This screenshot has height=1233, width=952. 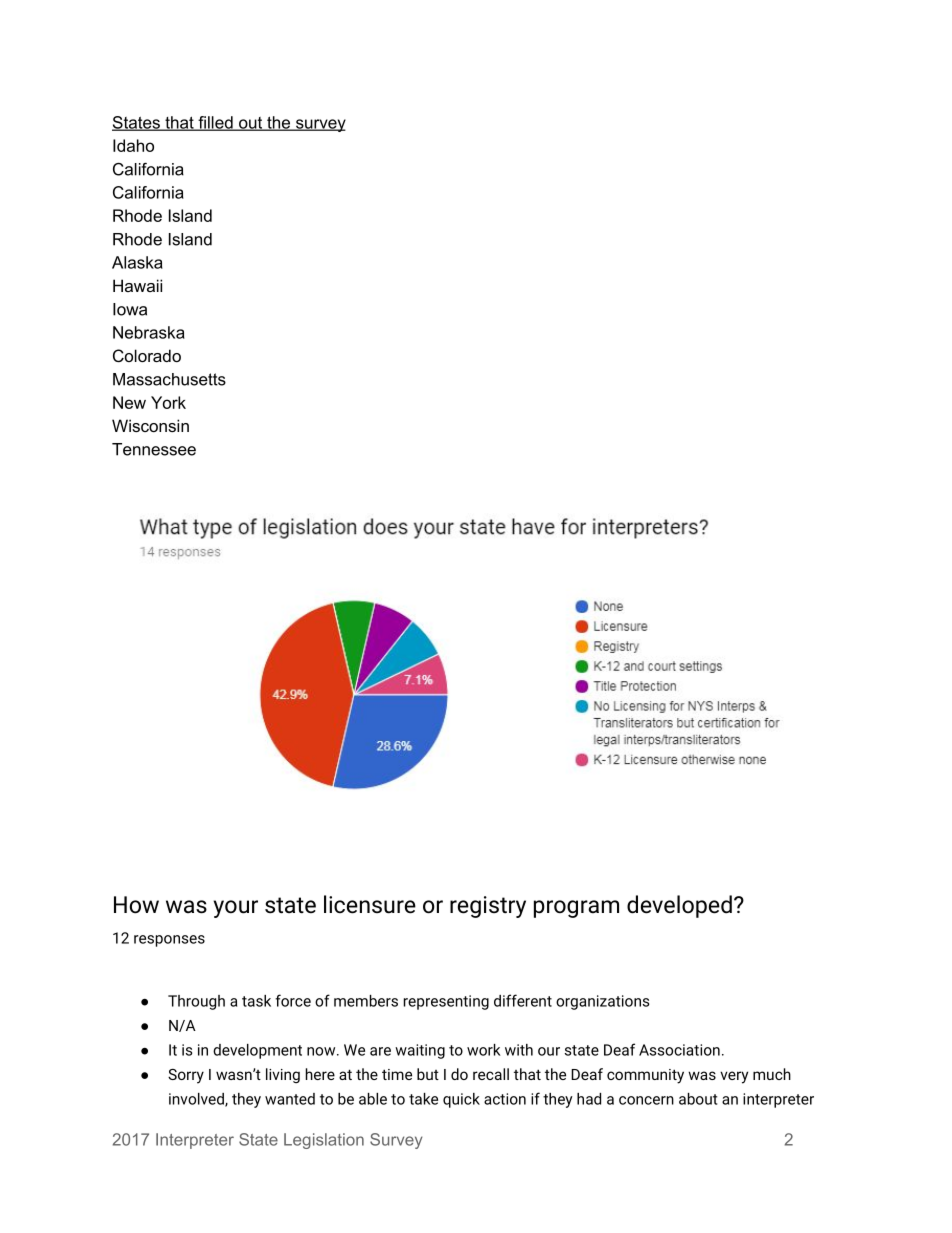 What do you see at coordinates (679, 906) in the screenshot?
I see `developed` at bounding box center [679, 906].
